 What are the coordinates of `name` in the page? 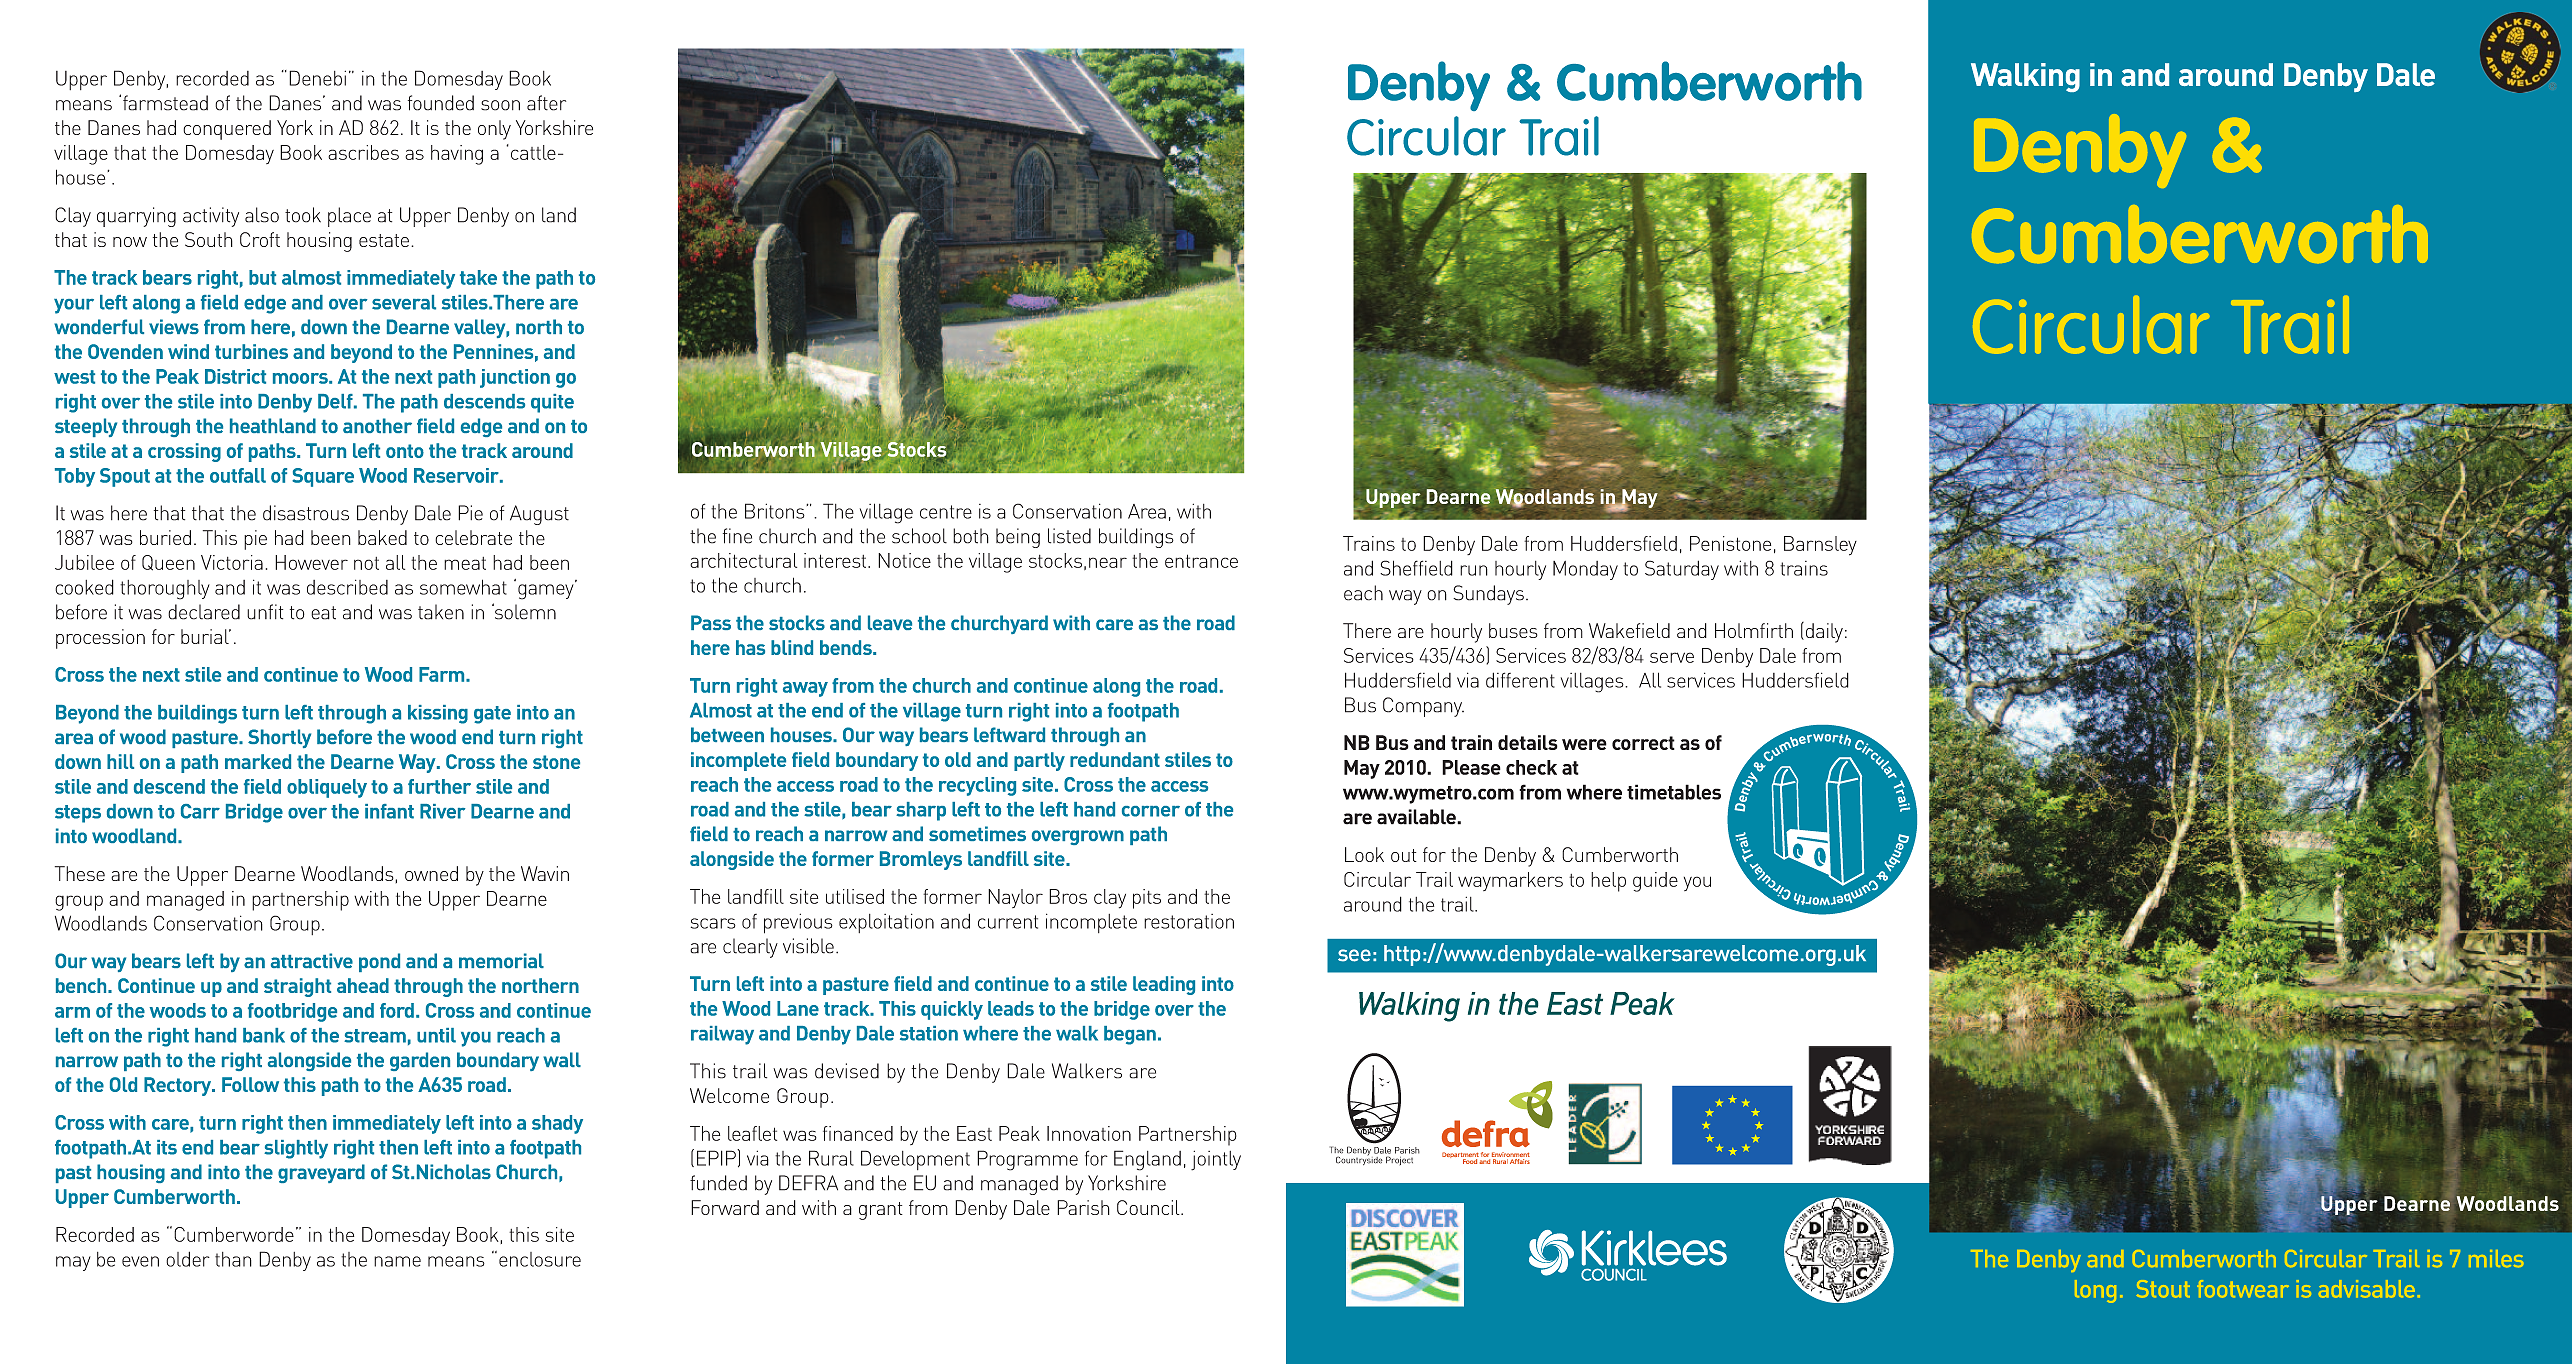 It's located at (397, 1261).
